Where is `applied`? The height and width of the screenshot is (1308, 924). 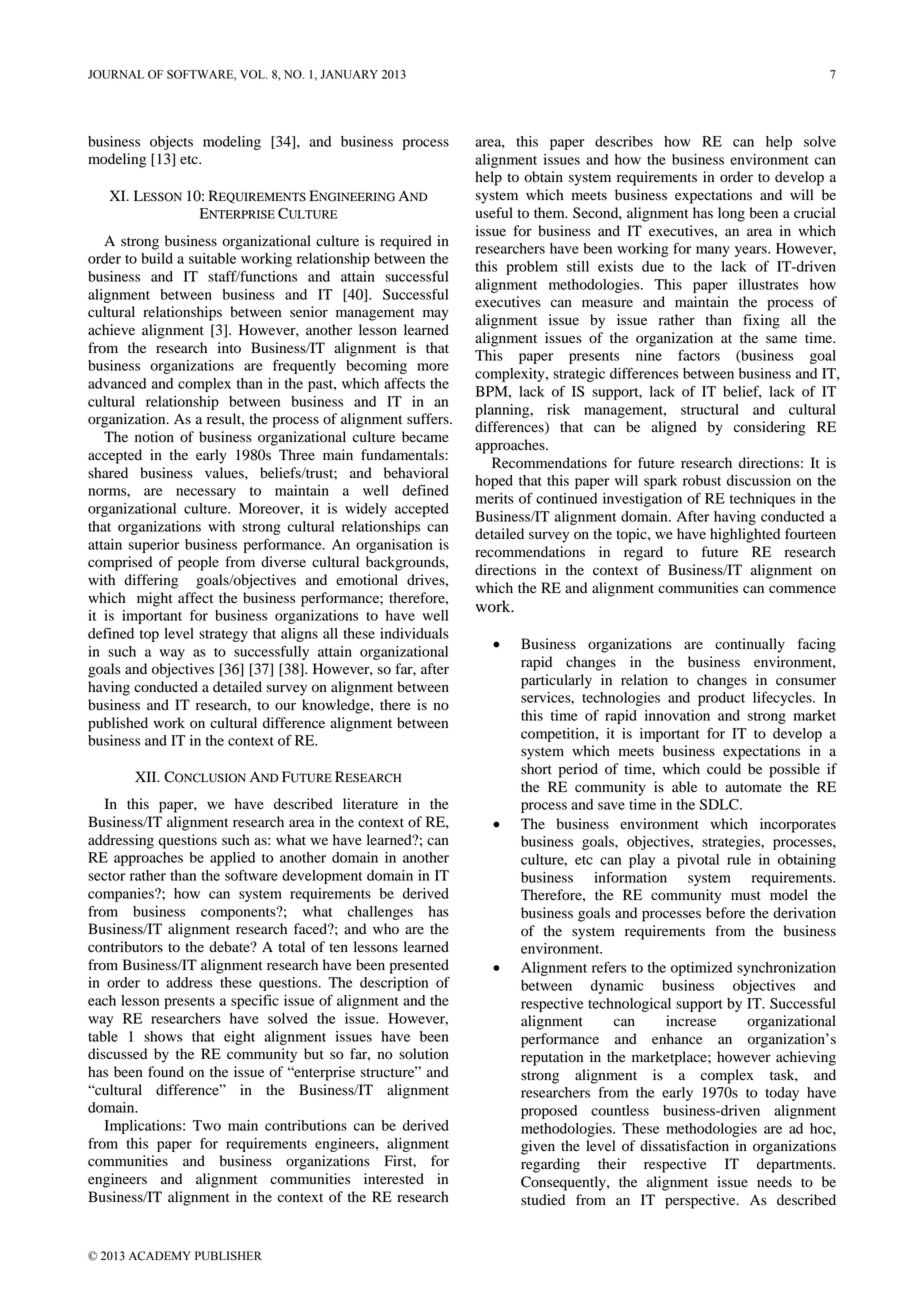 applied is located at coordinates (232, 859).
